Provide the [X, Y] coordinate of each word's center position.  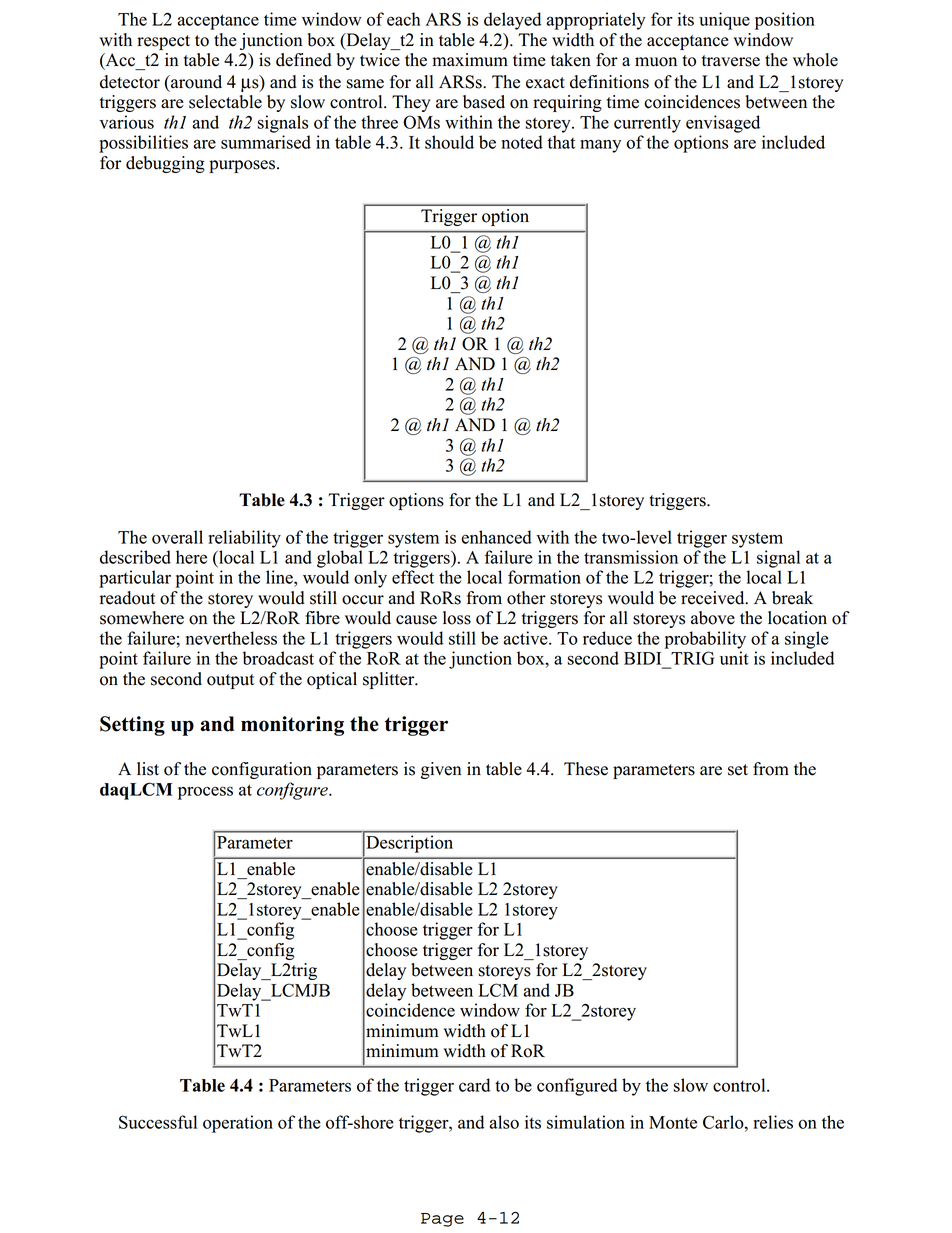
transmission [631, 557]
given [441, 770]
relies [773, 1122]
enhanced [497, 537]
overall [177, 537]
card [474, 1085]
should [449, 142]
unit [734, 658]
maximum [470, 60]
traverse [731, 61]
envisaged [723, 124]
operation [238, 1124]
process [205, 793]
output [230, 681]
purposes [243, 166]
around [195, 82]
